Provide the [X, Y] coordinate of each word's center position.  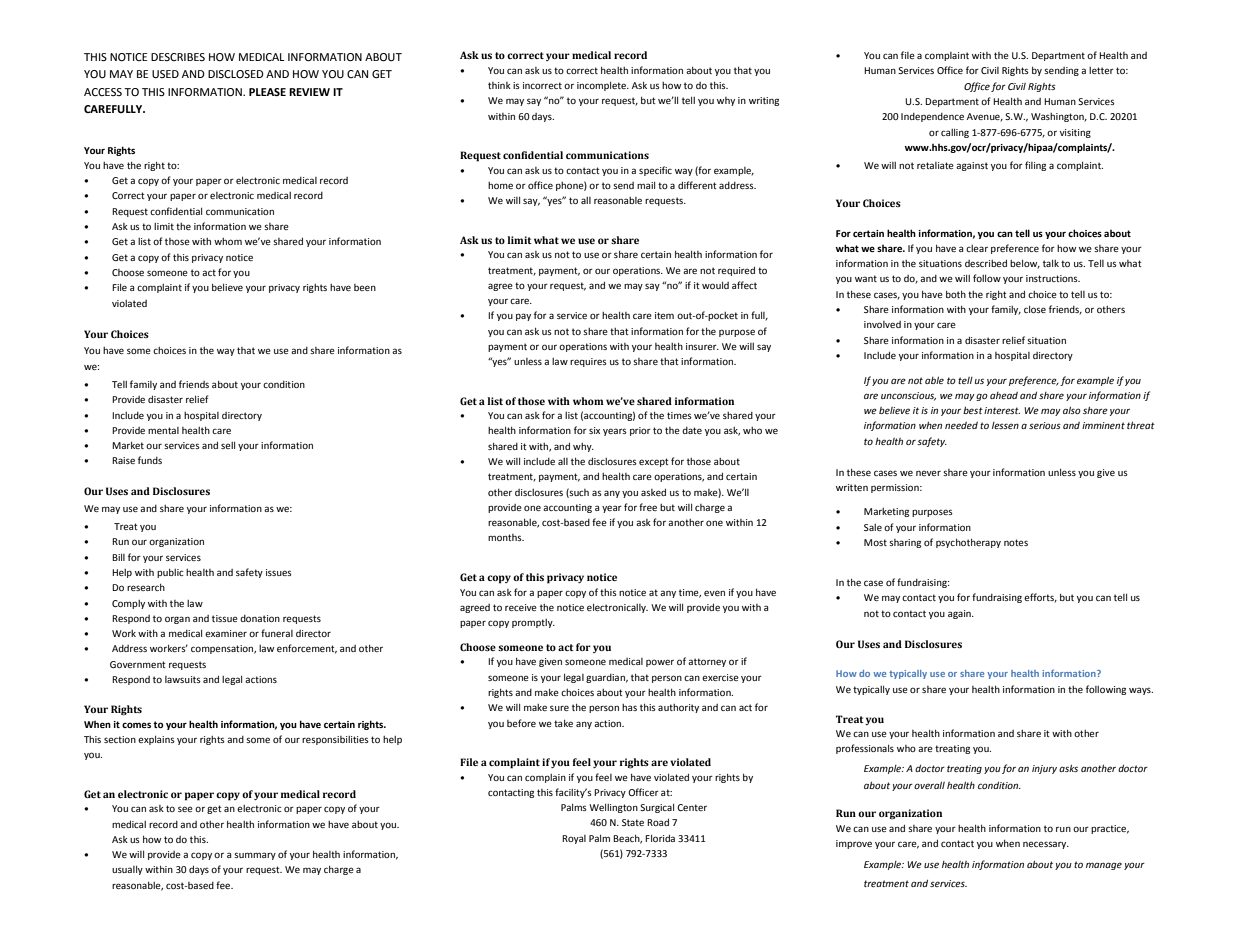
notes [1016, 542]
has [629, 707]
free [648, 507]
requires [588, 362]
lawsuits [183, 679]
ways [1141, 691]
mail [646, 185]
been [365, 287]
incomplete [602, 86]
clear [977, 248]
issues [279, 572]
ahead [1004, 395]
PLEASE [267, 92]
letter [1101, 70]
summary [255, 856]
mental [163, 430]
